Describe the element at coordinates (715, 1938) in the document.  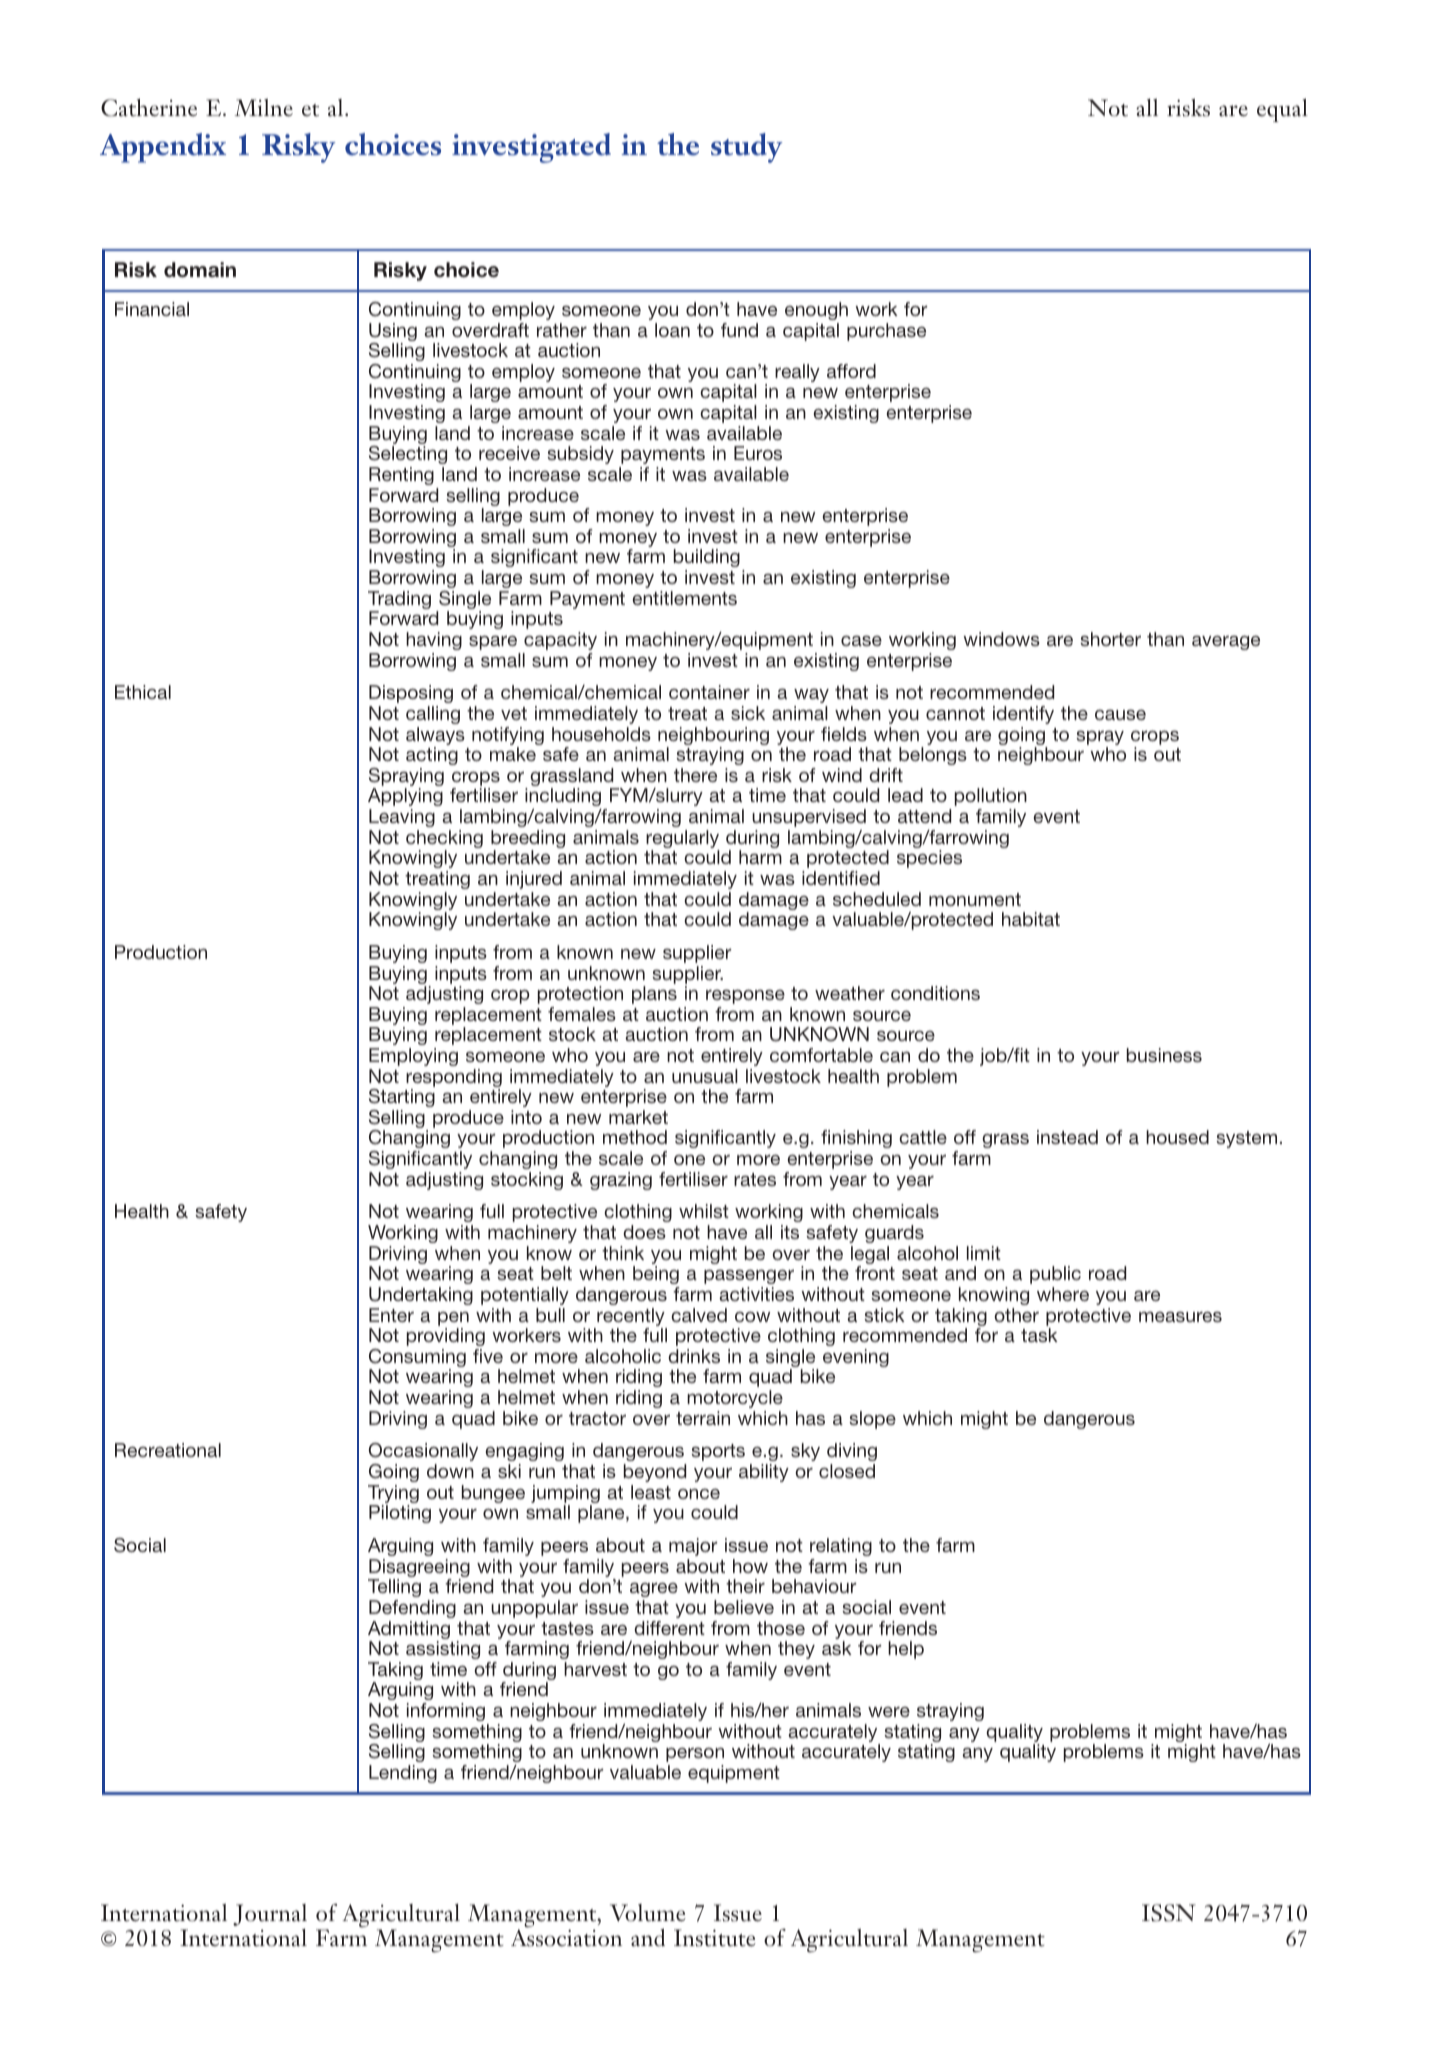
I see `Institute` at that location.
